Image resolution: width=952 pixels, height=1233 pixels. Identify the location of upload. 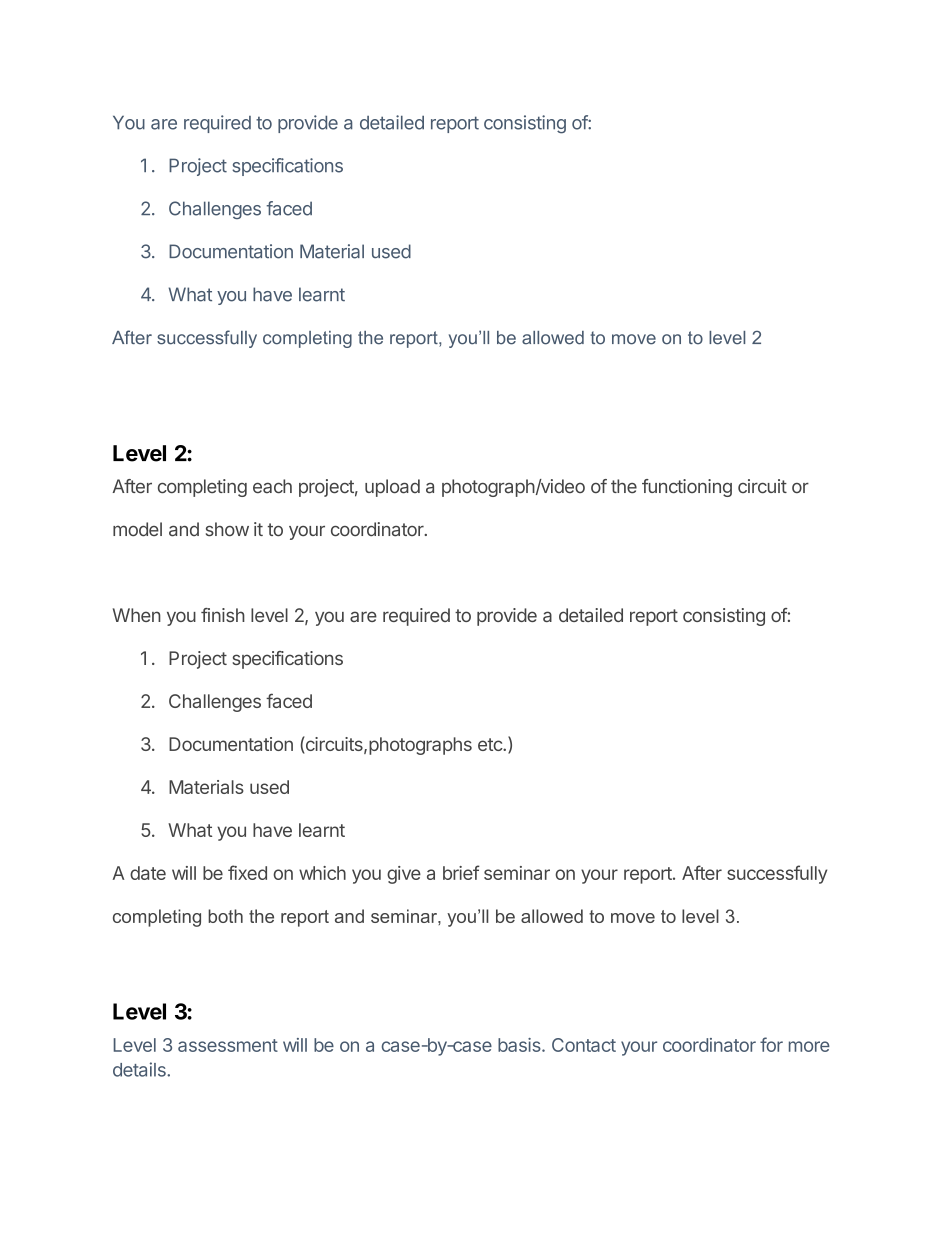
(392, 488).
